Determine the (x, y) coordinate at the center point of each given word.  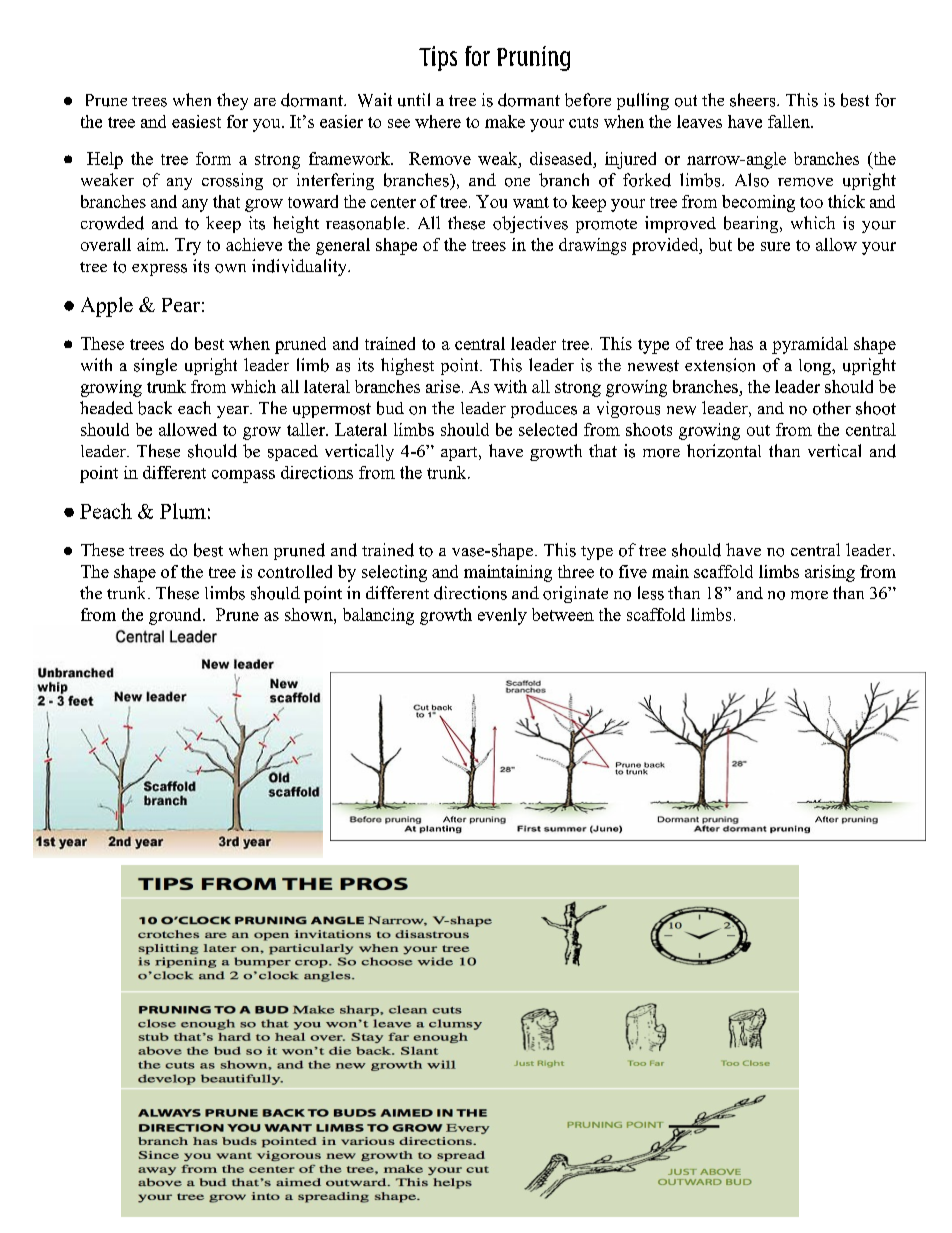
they (232, 101)
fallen (790, 121)
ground (176, 616)
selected (548, 429)
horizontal (724, 451)
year (234, 412)
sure (775, 246)
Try (188, 246)
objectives (530, 224)
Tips (438, 58)
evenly (502, 616)
